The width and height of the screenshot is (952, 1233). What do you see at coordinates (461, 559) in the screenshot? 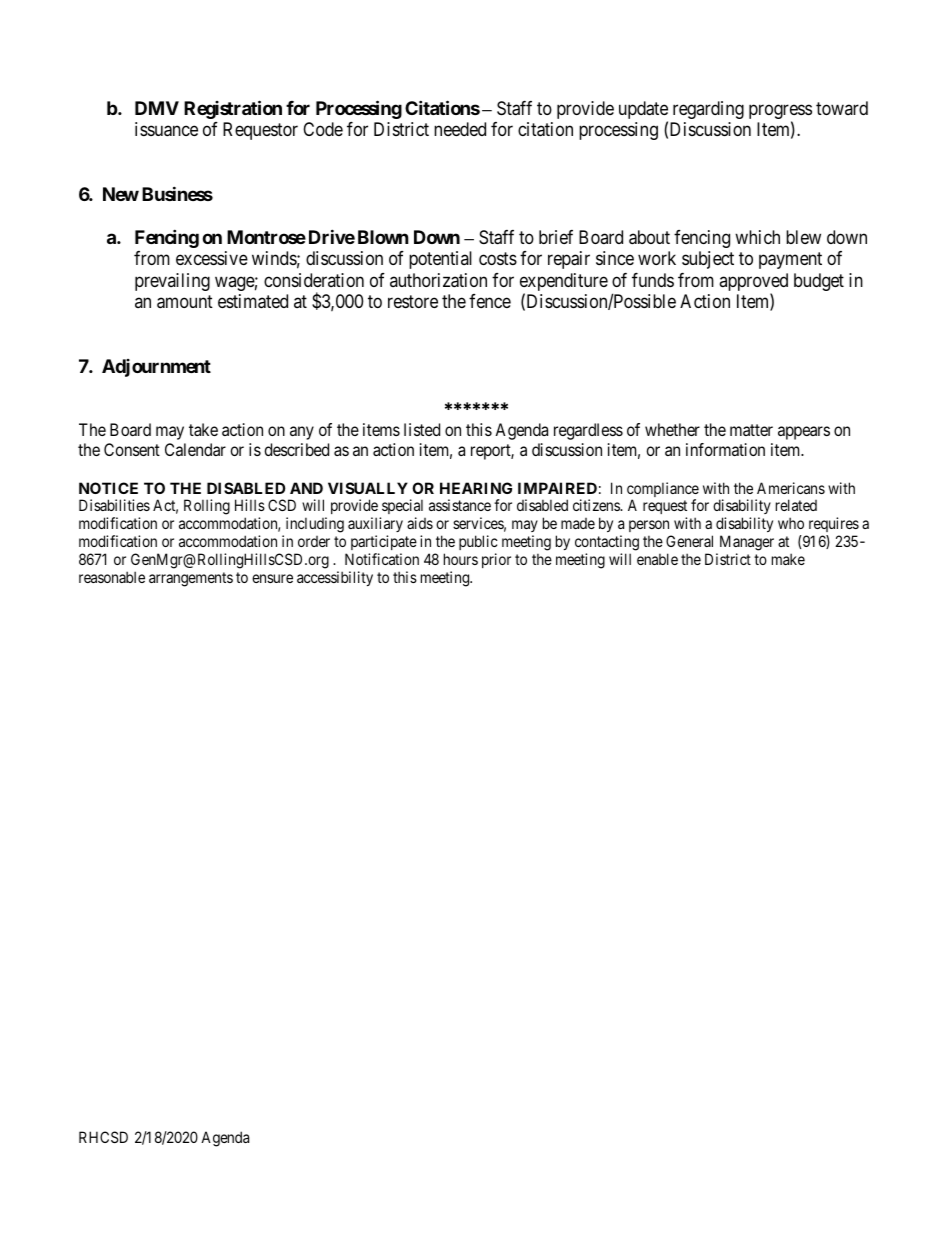
I see `hours` at bounding box center [461, 559].
